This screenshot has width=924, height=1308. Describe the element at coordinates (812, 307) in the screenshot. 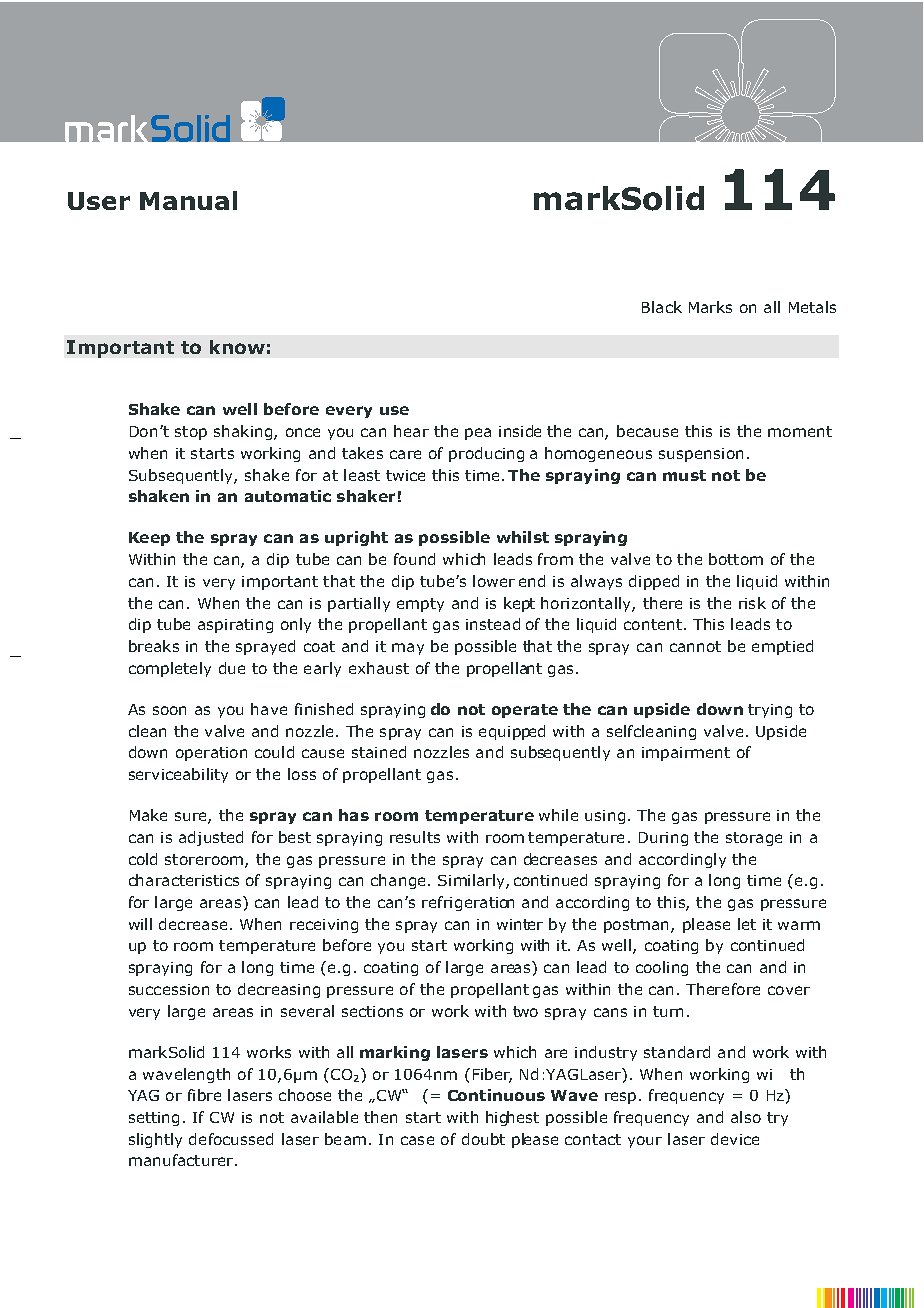

I see `Metals` at that location.
